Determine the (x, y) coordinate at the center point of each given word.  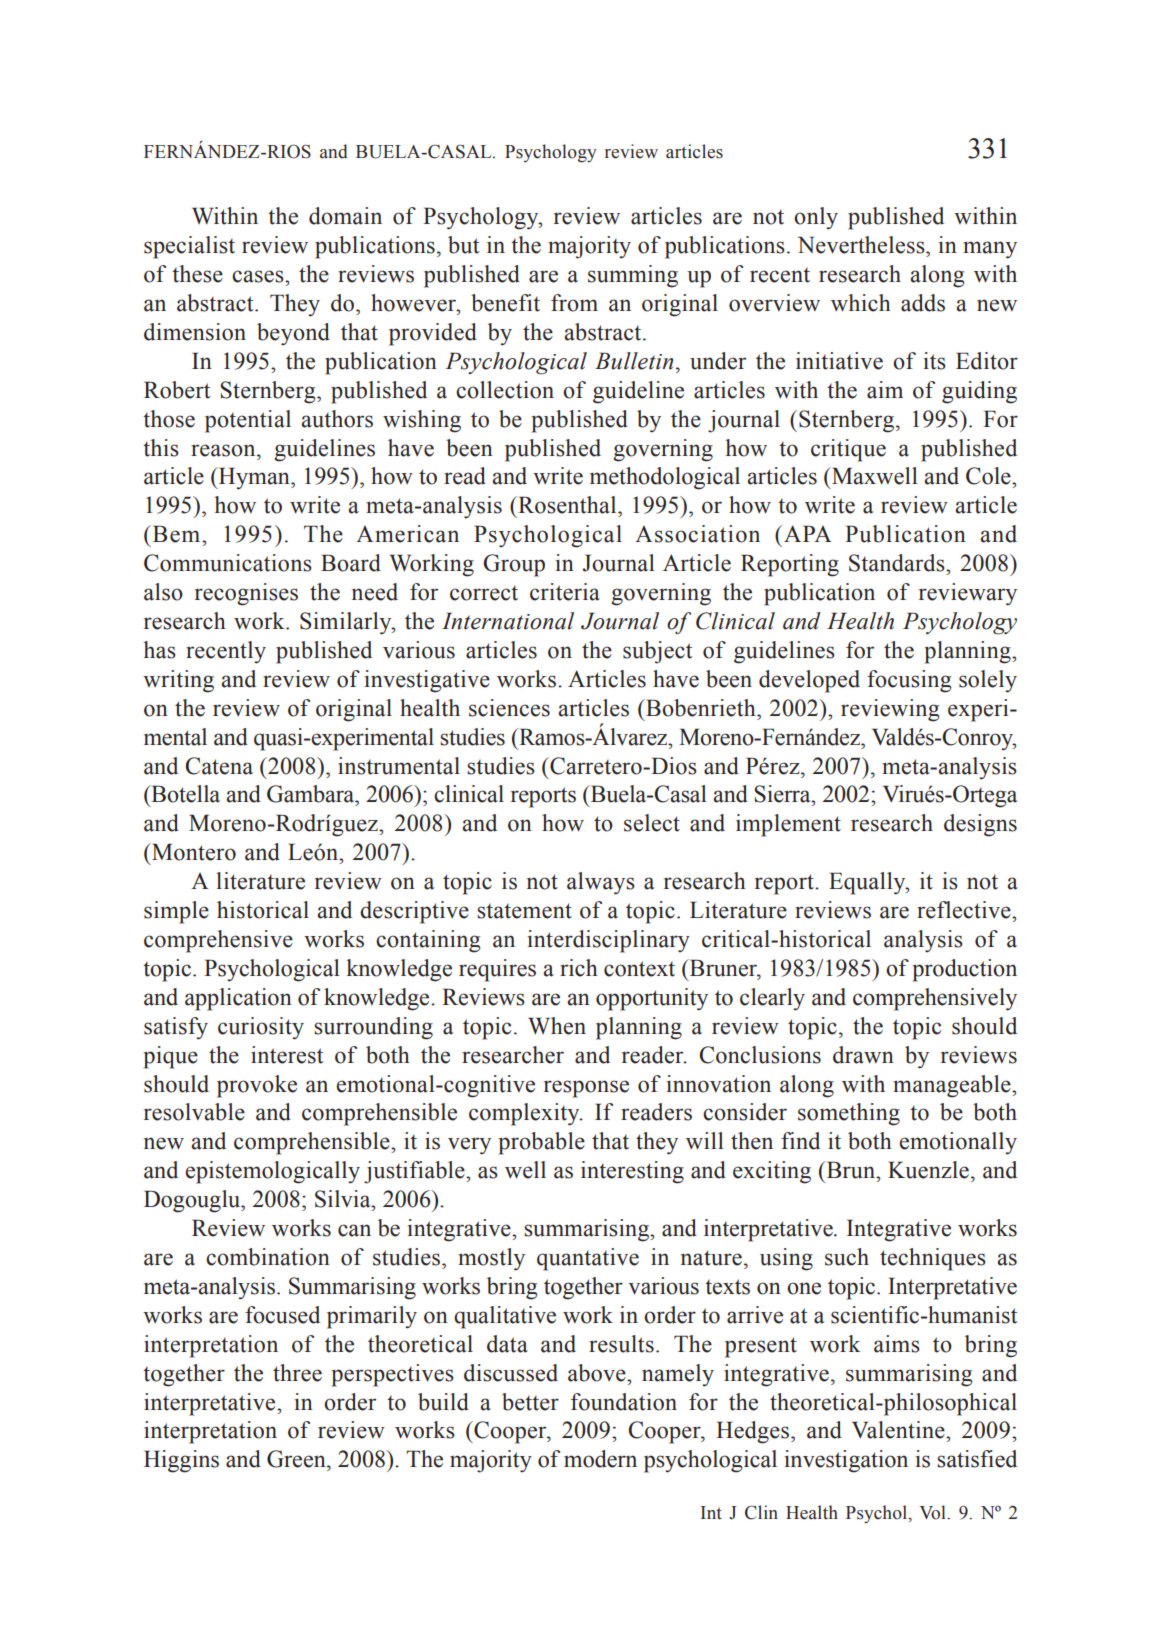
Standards (898, 563)
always (601, 883)
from (574, 303)
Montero (193, 852)
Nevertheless (862, 245)
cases (259, 276)
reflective (965, 910)
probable (541, 1143)
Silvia (344, 1199)
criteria (565, 592)
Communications (228, 563)
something (849, 1114)
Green (297, 1459)
